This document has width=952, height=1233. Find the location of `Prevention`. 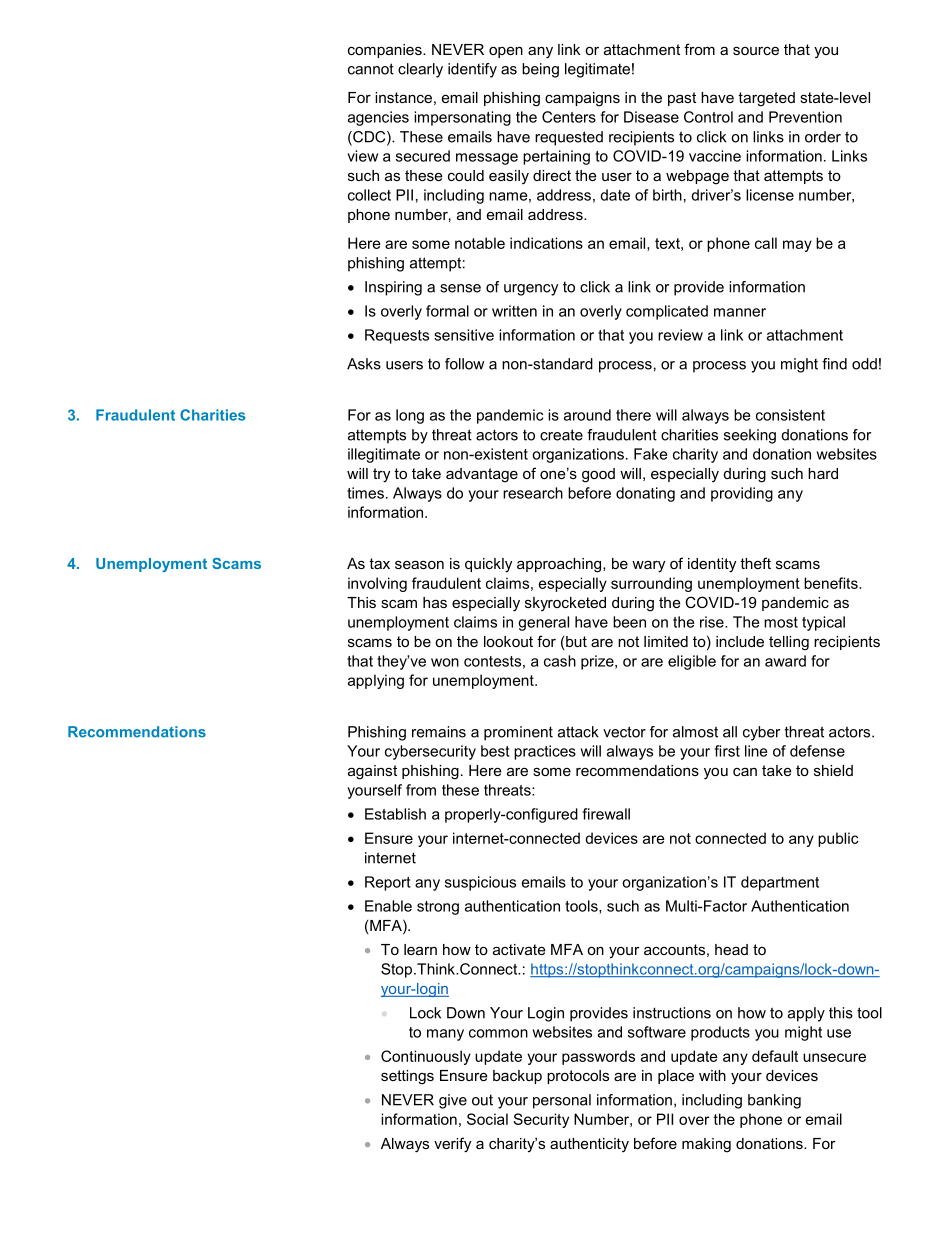

Prevention is located at coordinates (805, 117).
